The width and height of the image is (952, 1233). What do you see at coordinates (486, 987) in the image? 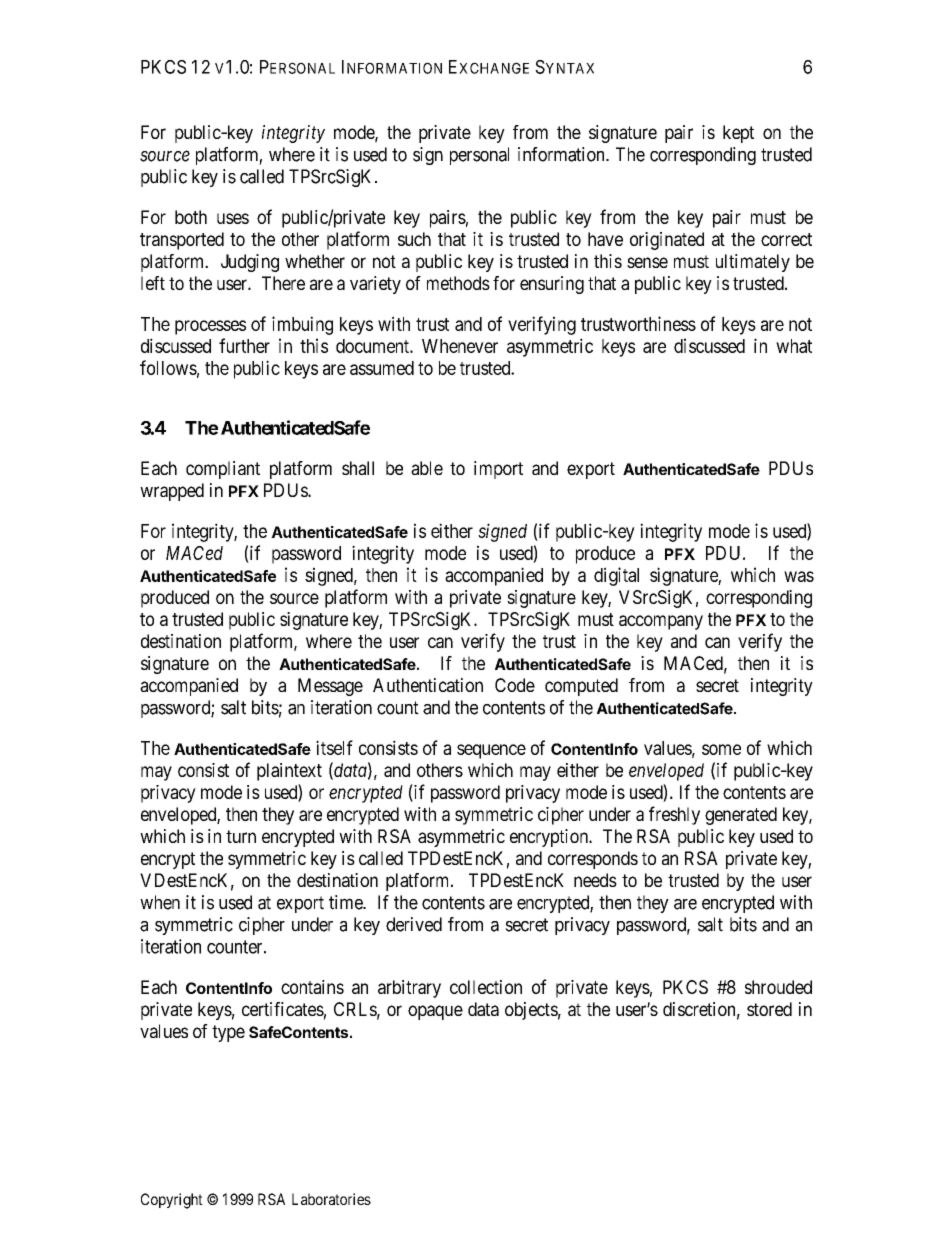
I see `collection` at bounding box center [486, 987].
